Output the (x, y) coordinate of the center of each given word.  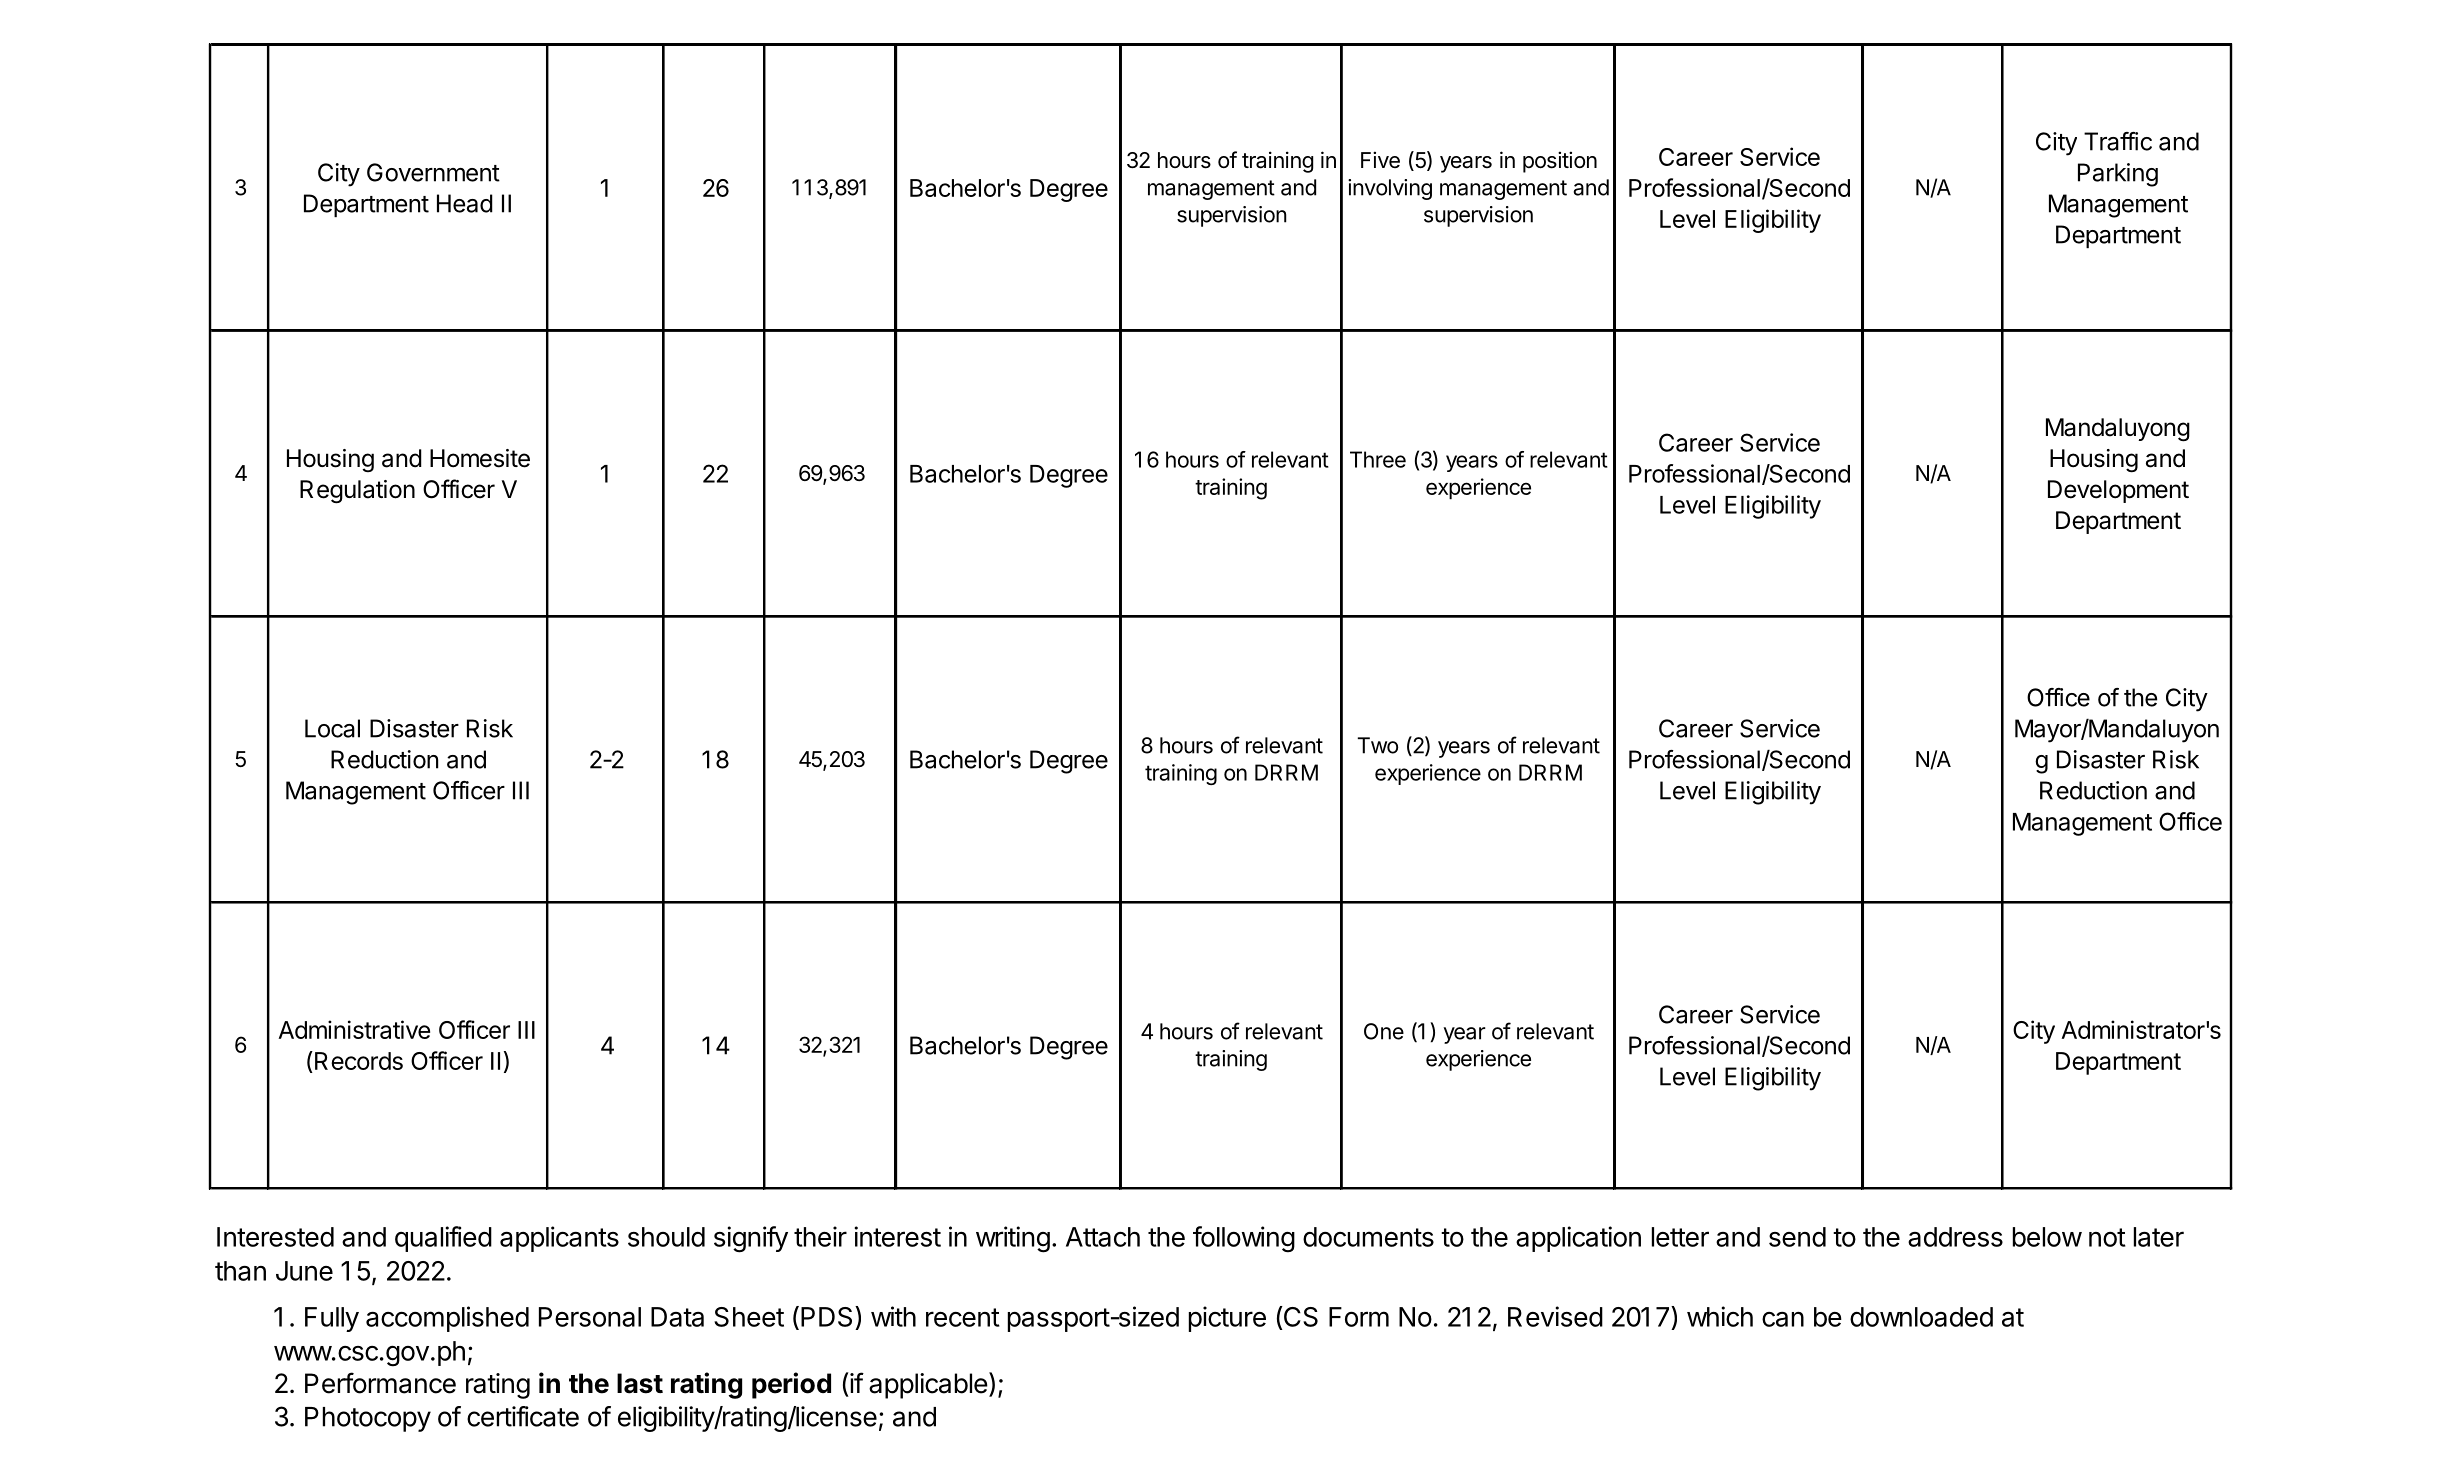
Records (359, 1061)
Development (2118, 491)
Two (1377, 745)
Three (1378, 459)
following (1244, 1239)
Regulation (357, 492)
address (1955, 1237)
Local (332, 728)
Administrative (354, 1029)
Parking (2118, 175)
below (2047, 1237)
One (1384, 1031)
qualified (443, 1239)
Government (433, 172)
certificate (523, 1416)
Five (1380, 159)
